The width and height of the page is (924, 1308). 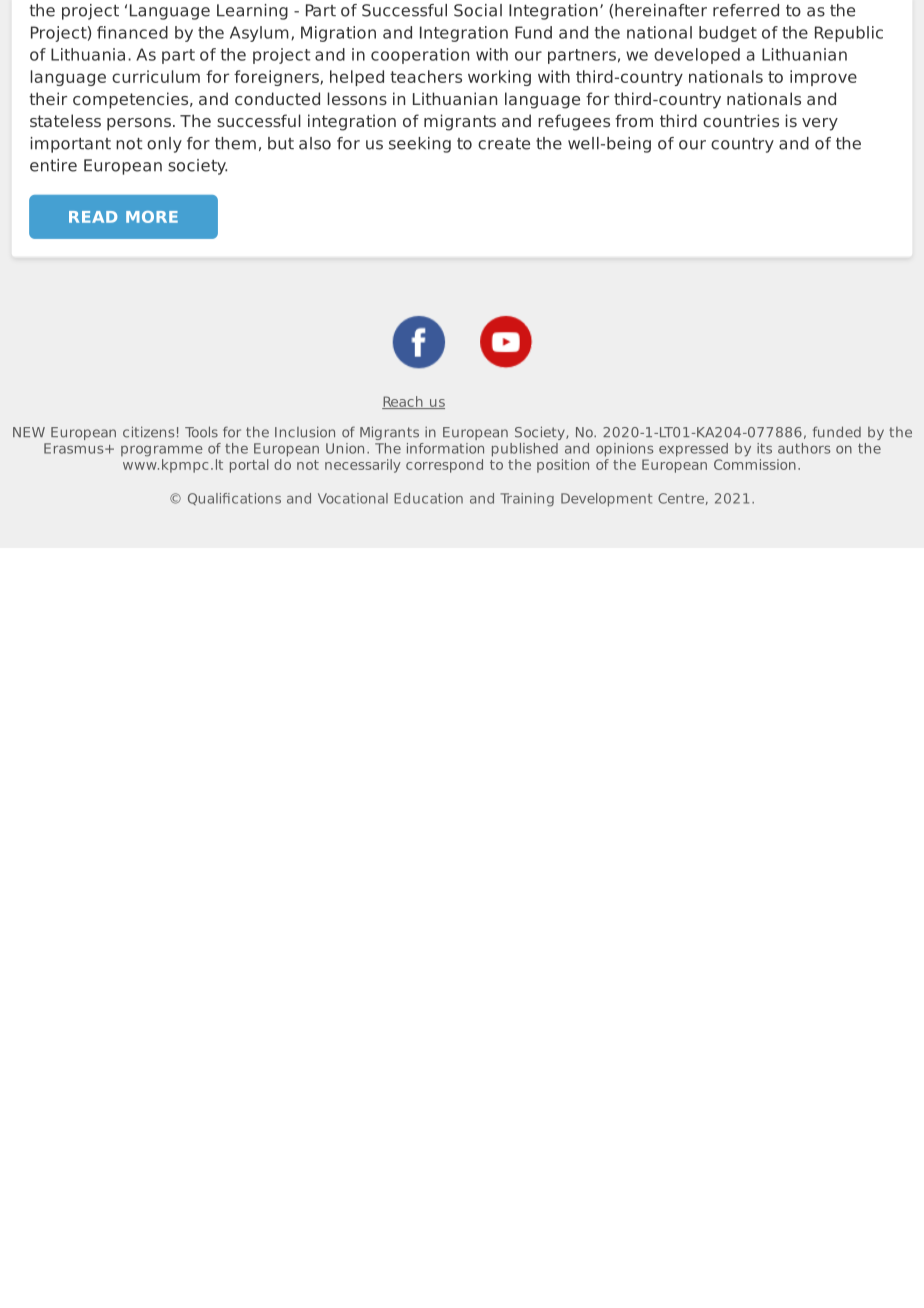 I want to click on budget, so click(x=728, y=34).
